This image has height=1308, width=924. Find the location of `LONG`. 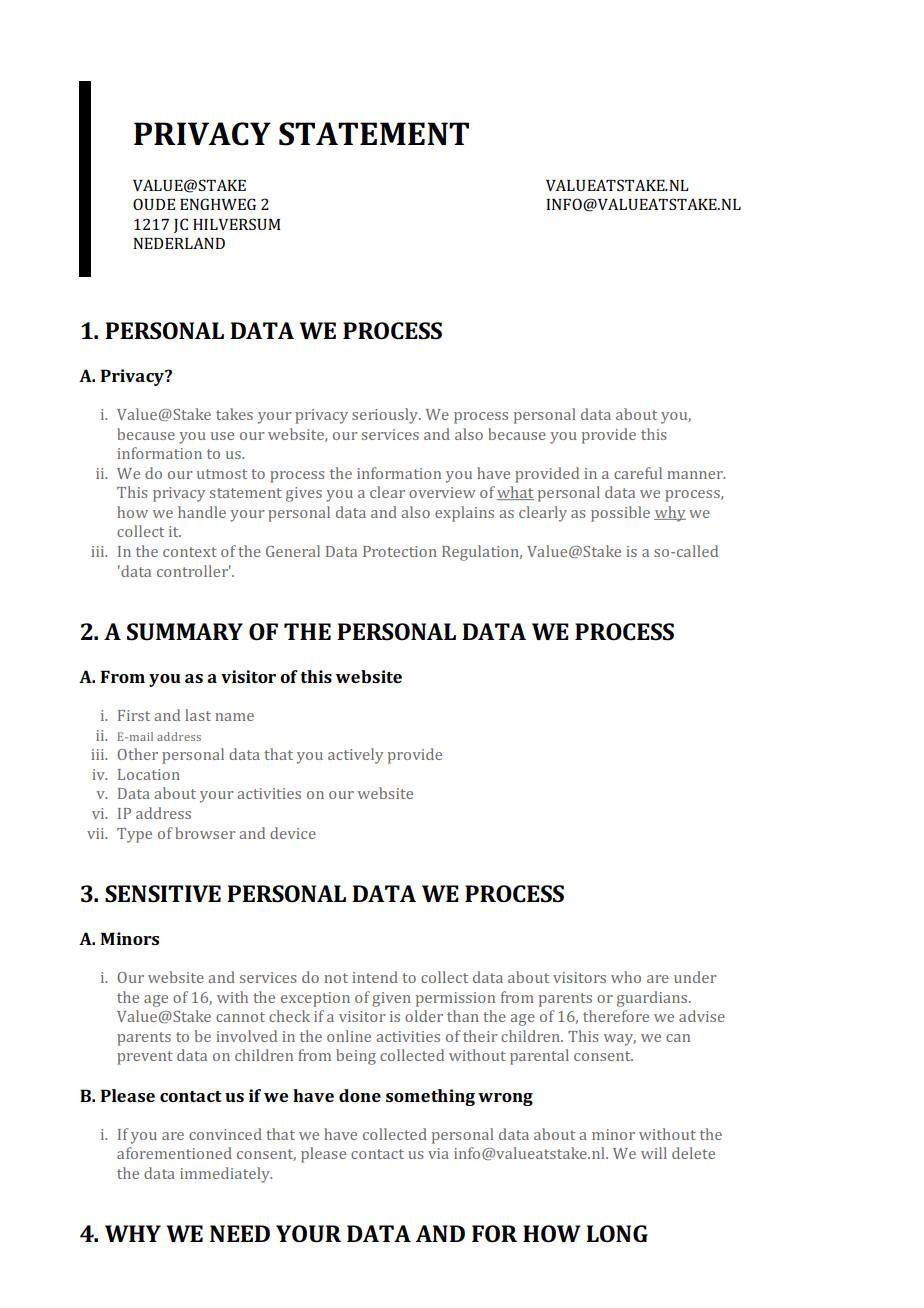

LONG is located at coordinates (617, 1234).
